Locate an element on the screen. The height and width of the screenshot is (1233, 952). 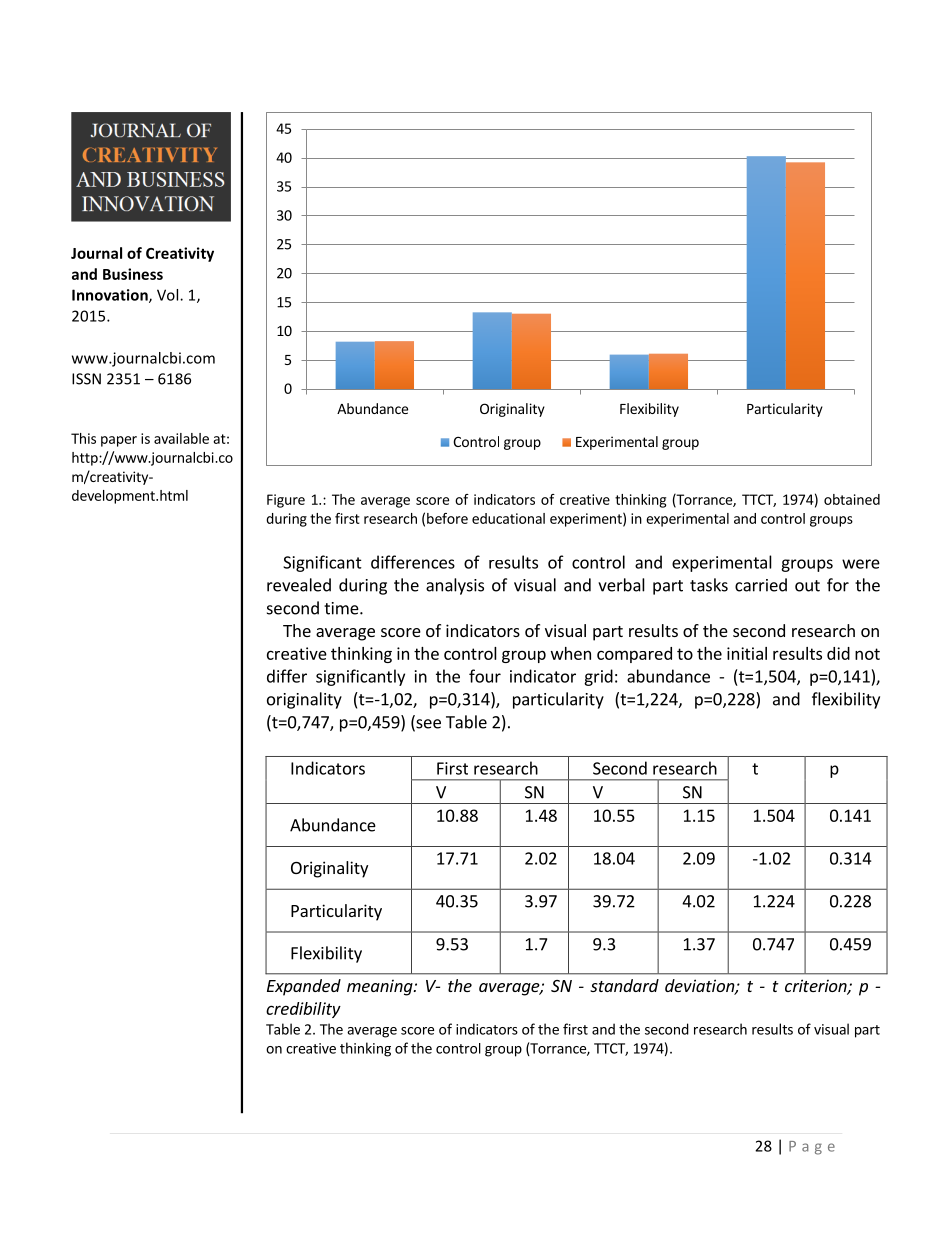
obtained is located at coordinates (852, 499).
